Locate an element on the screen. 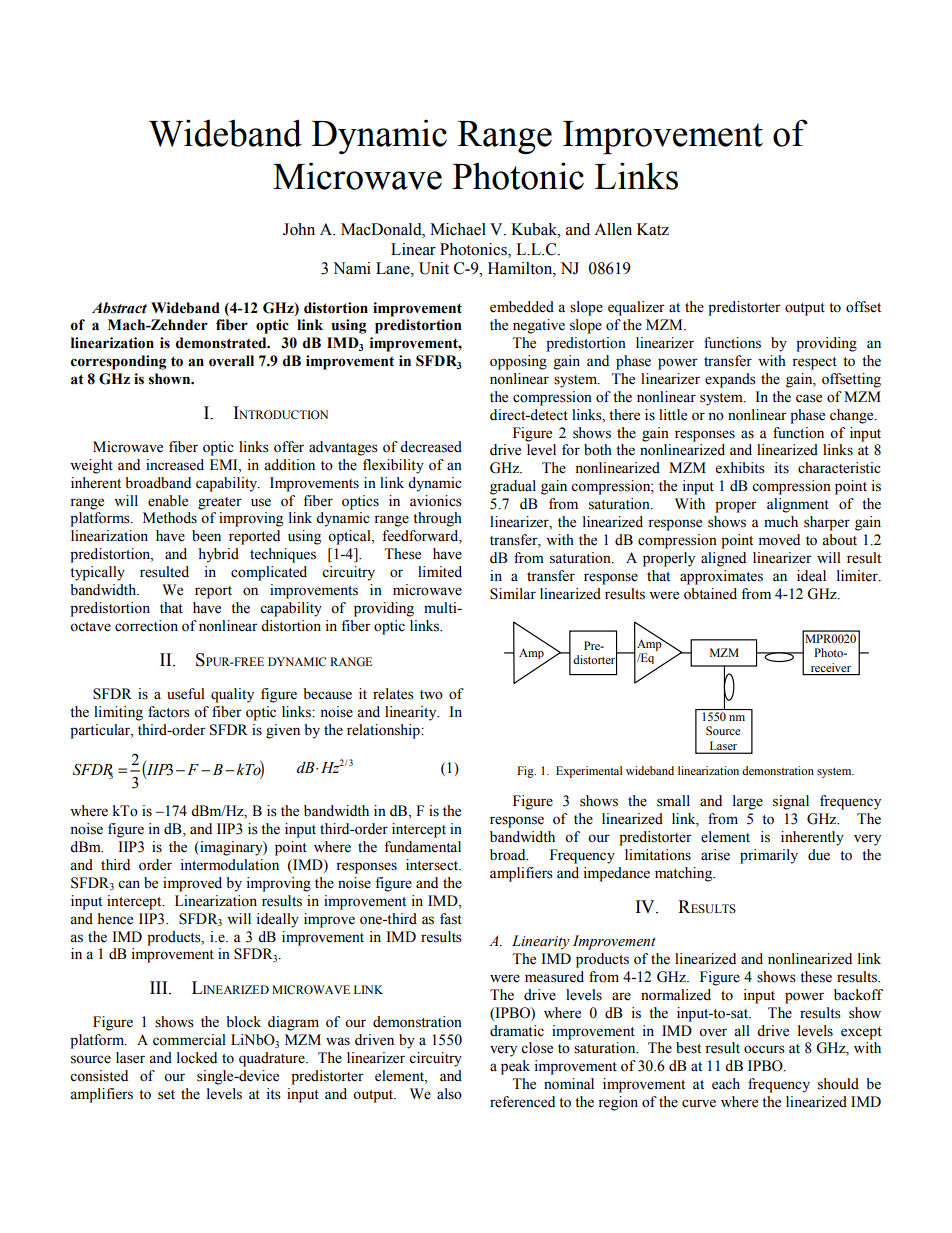  Abstract is located at coordinates (119, 308).
